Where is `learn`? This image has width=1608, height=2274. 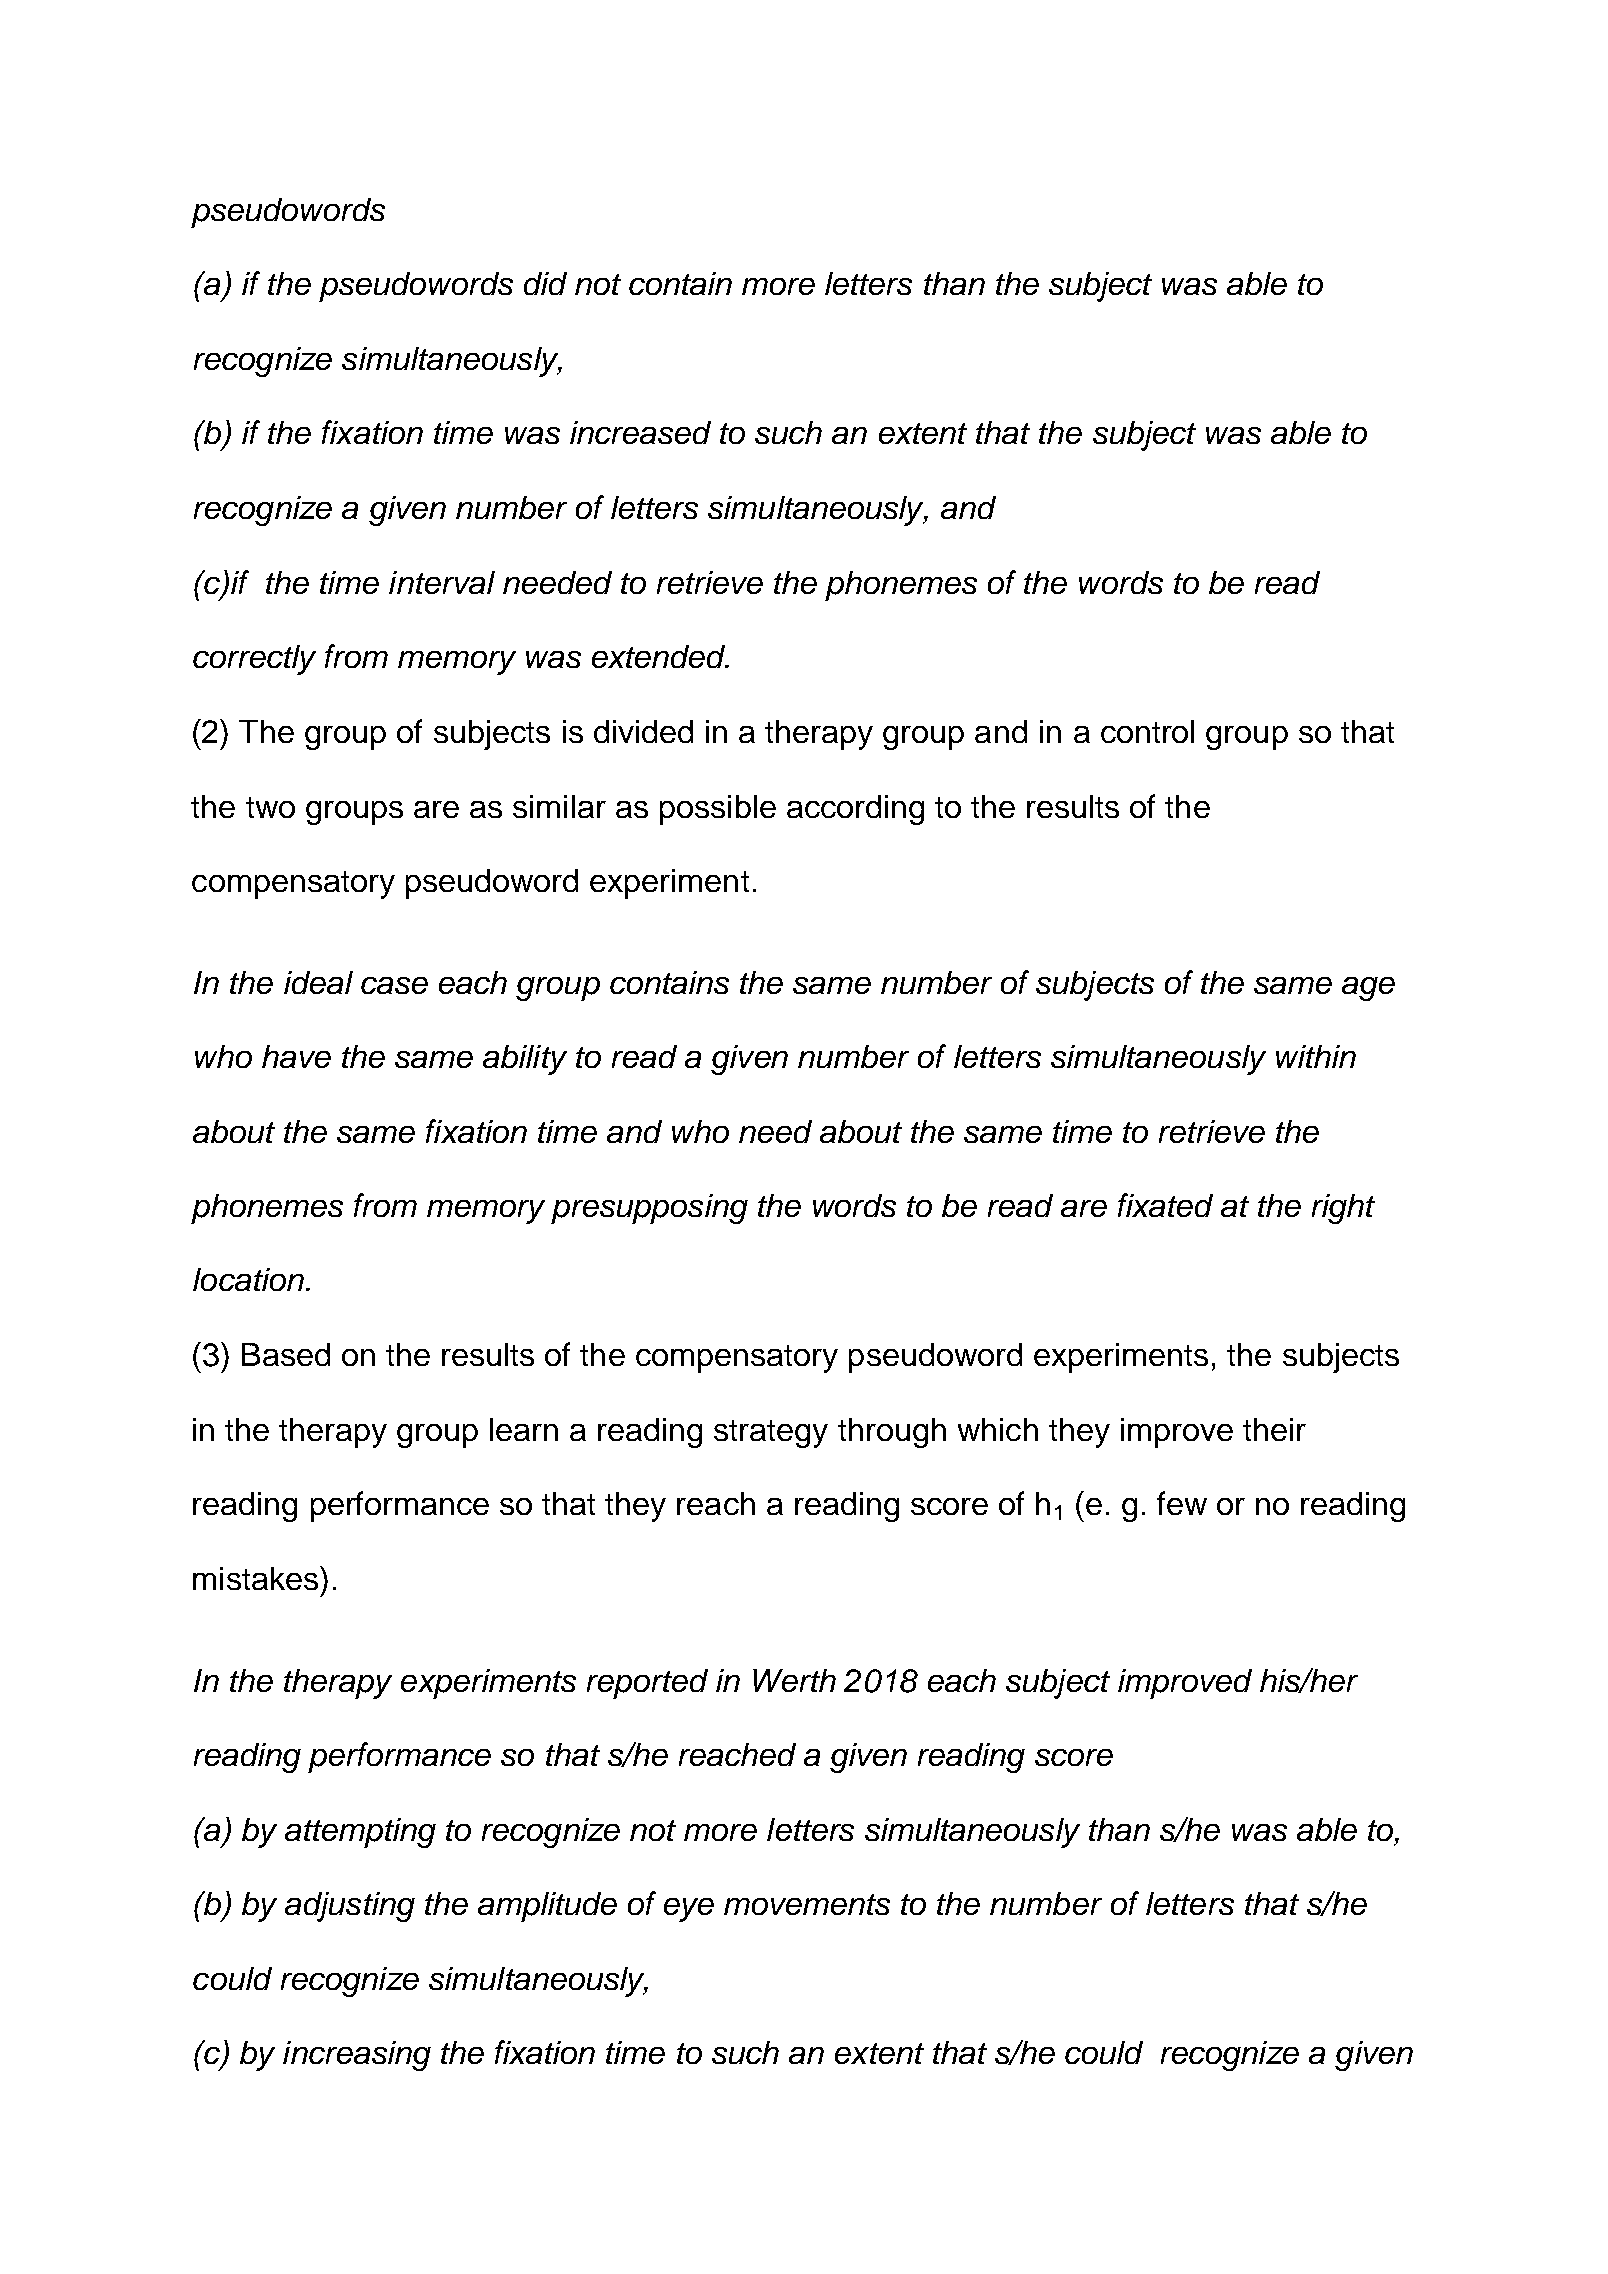
learn is located at coordinates (524, 1429).
